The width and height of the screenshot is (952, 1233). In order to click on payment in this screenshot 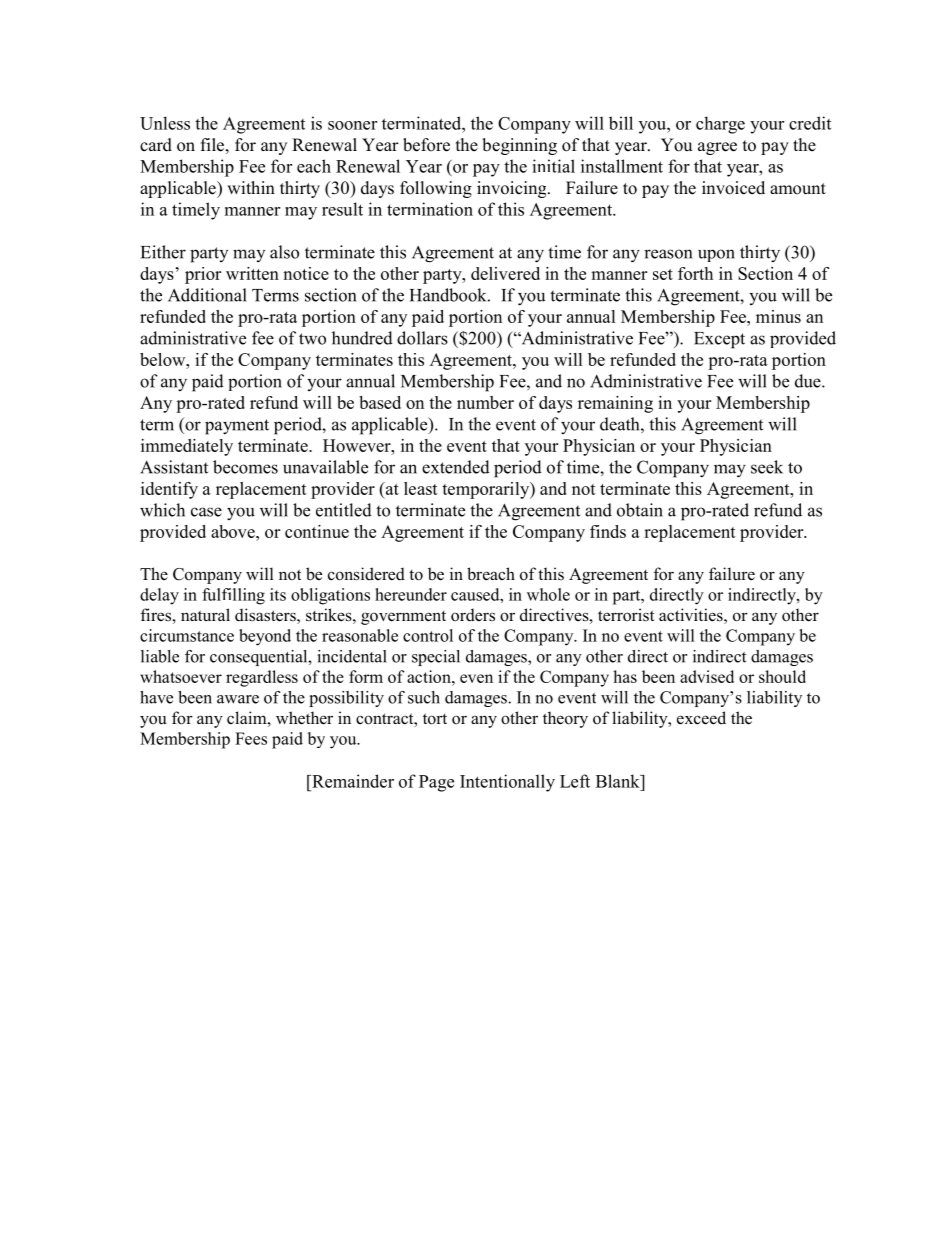, I will do `click(237, 427)`.
